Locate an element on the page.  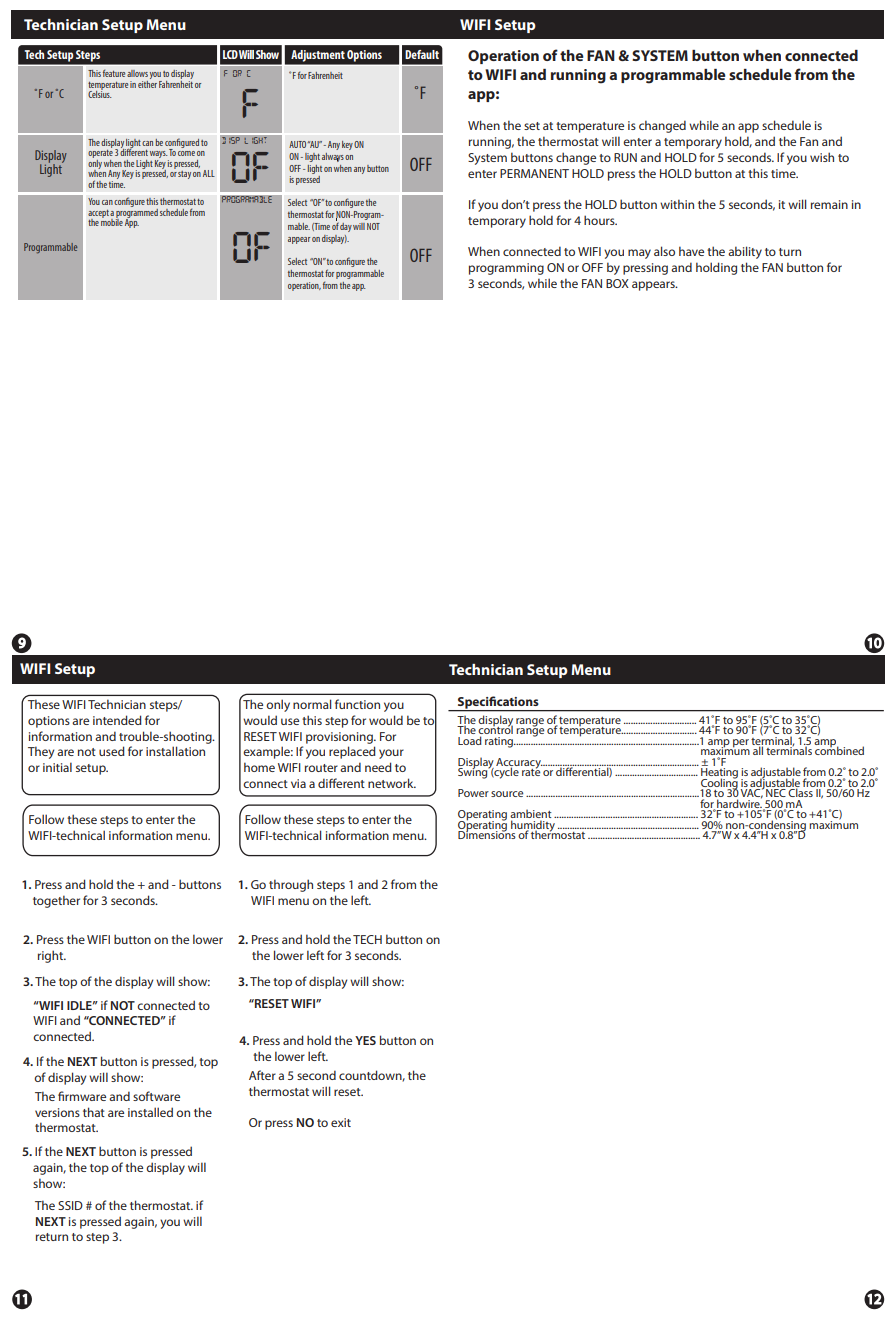
YES is located at coordinates (365, 1040).
